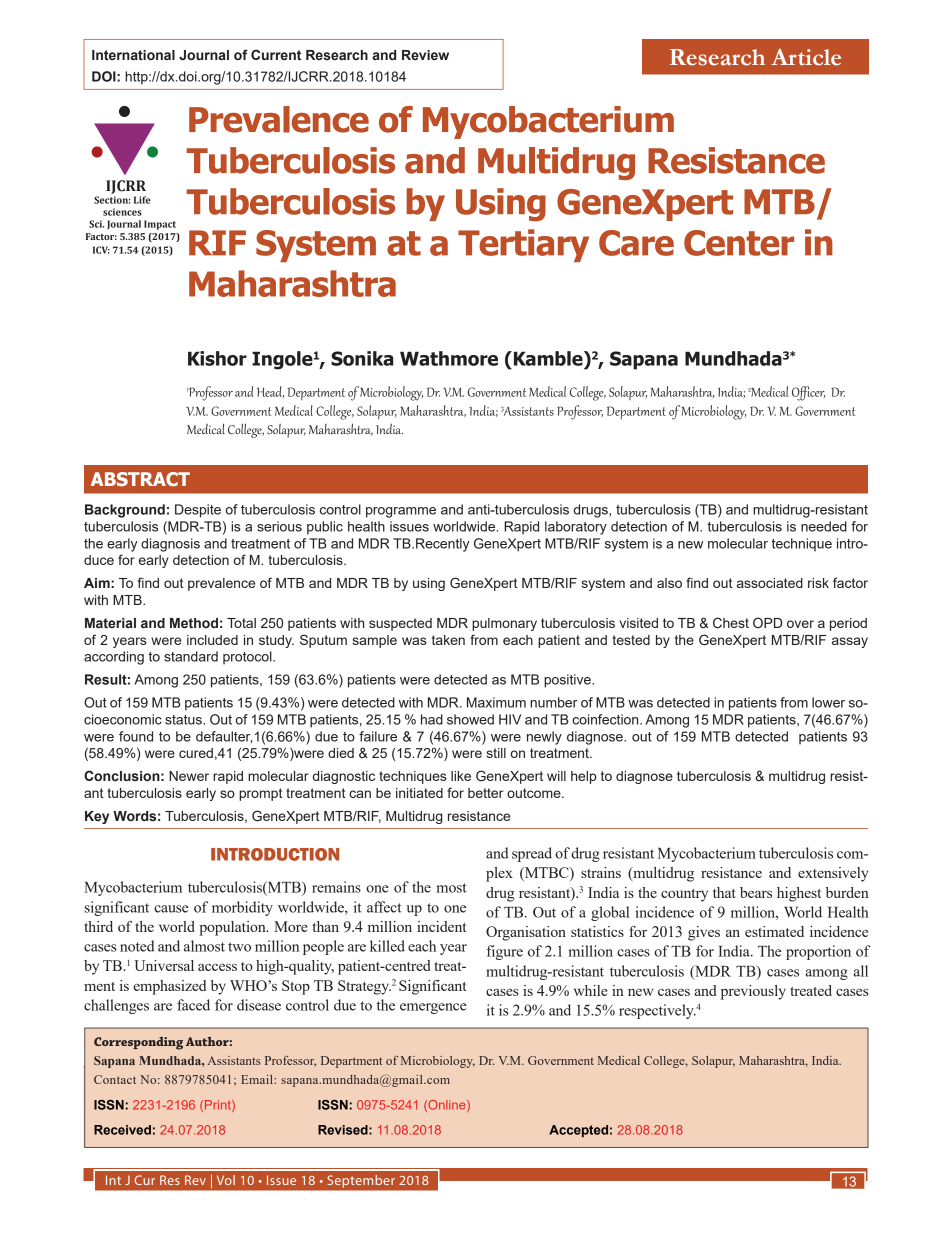 Image resolution: width=952 pixels, height=1233 pixels. I want to click on Review, so click(425, 55).
